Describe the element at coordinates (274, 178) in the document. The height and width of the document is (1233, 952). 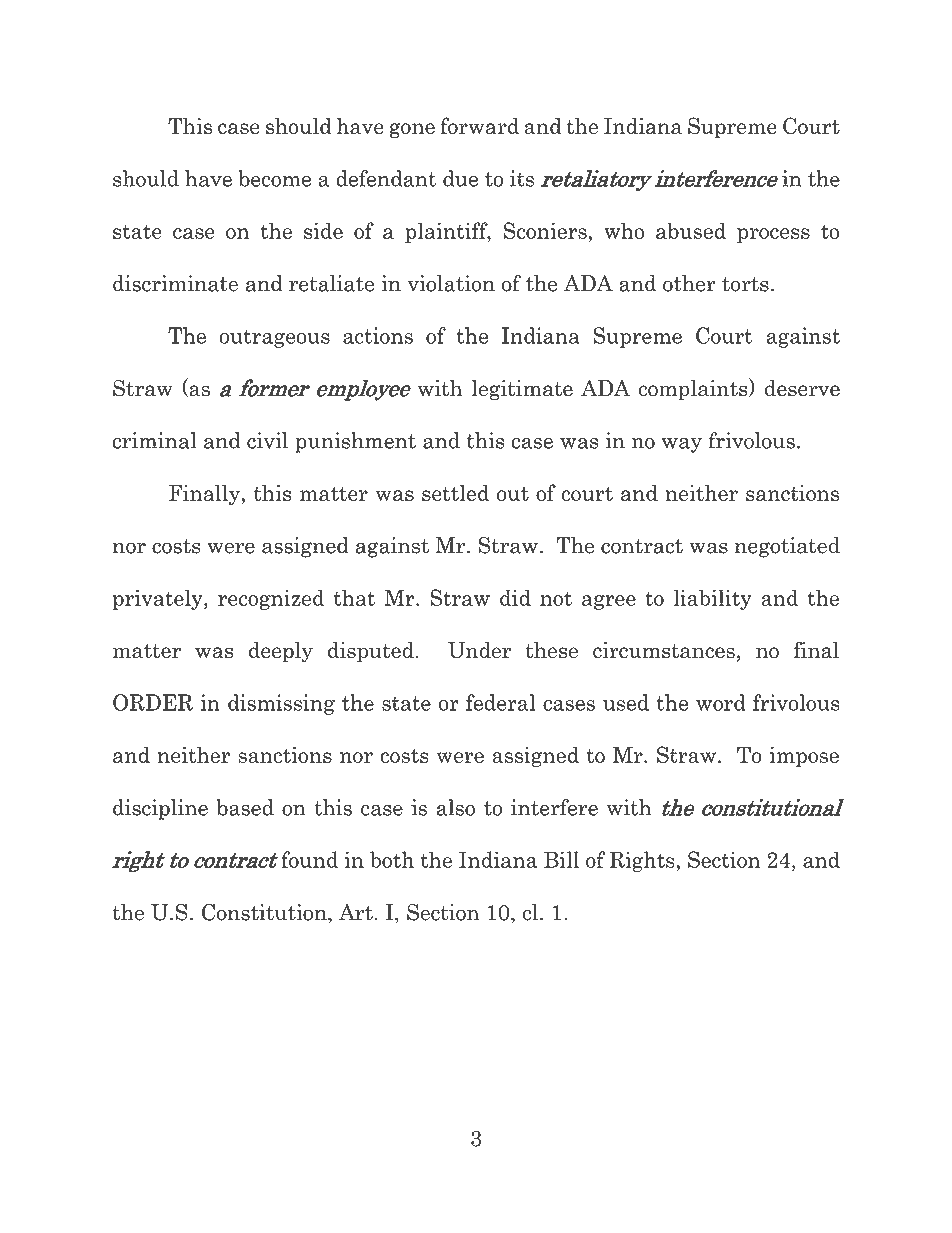
I see `become` at that location.
